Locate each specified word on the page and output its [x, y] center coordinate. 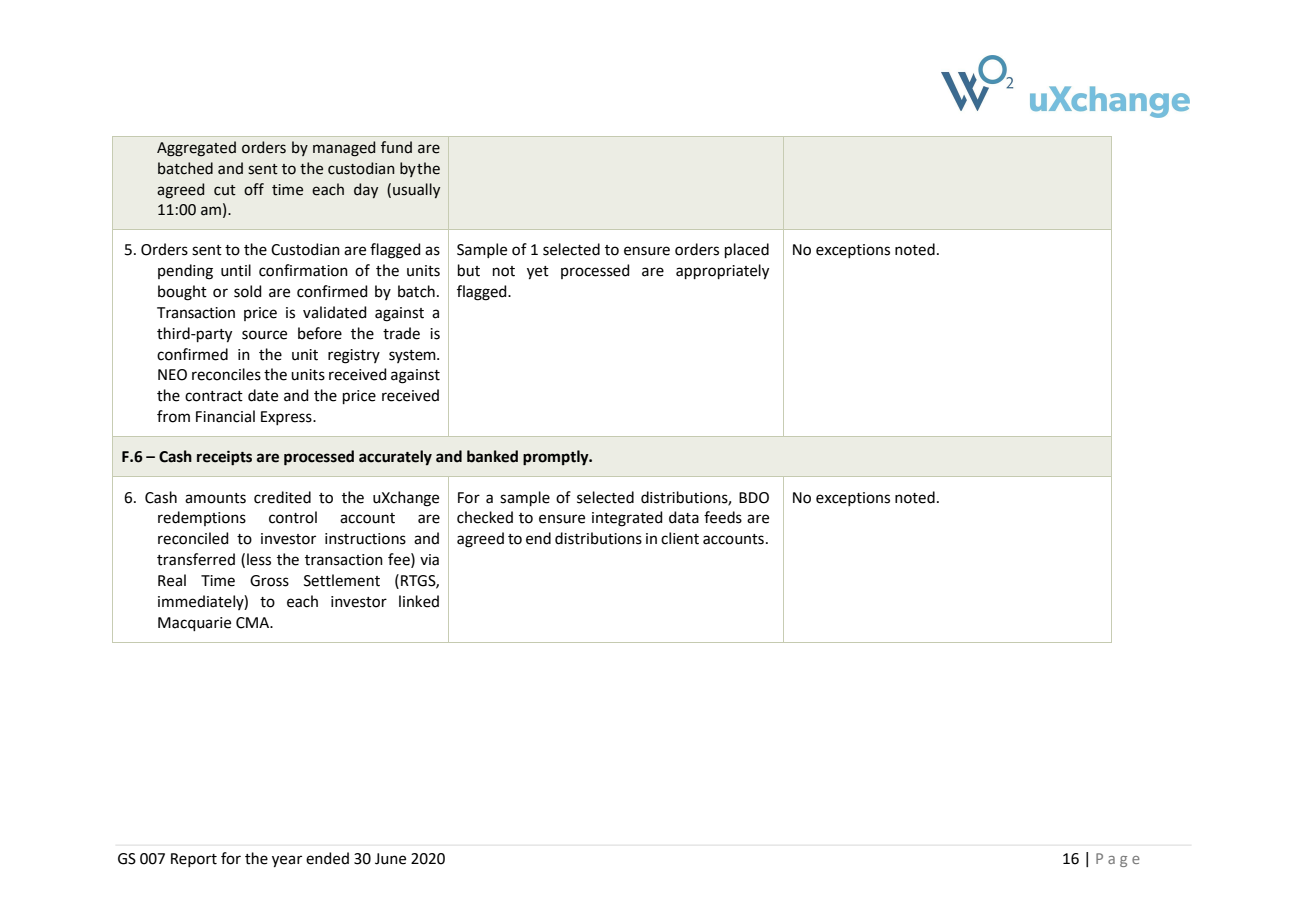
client [680, 538]
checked [485, 517]
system [413, 356]
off [254, 189]
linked [419, 601]
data [684, 517]
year [287, 861]
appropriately [722, 272]
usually [416, 190]
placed [747, 250]
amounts [215, 498]
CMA [254, 623]
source [264, 335]
